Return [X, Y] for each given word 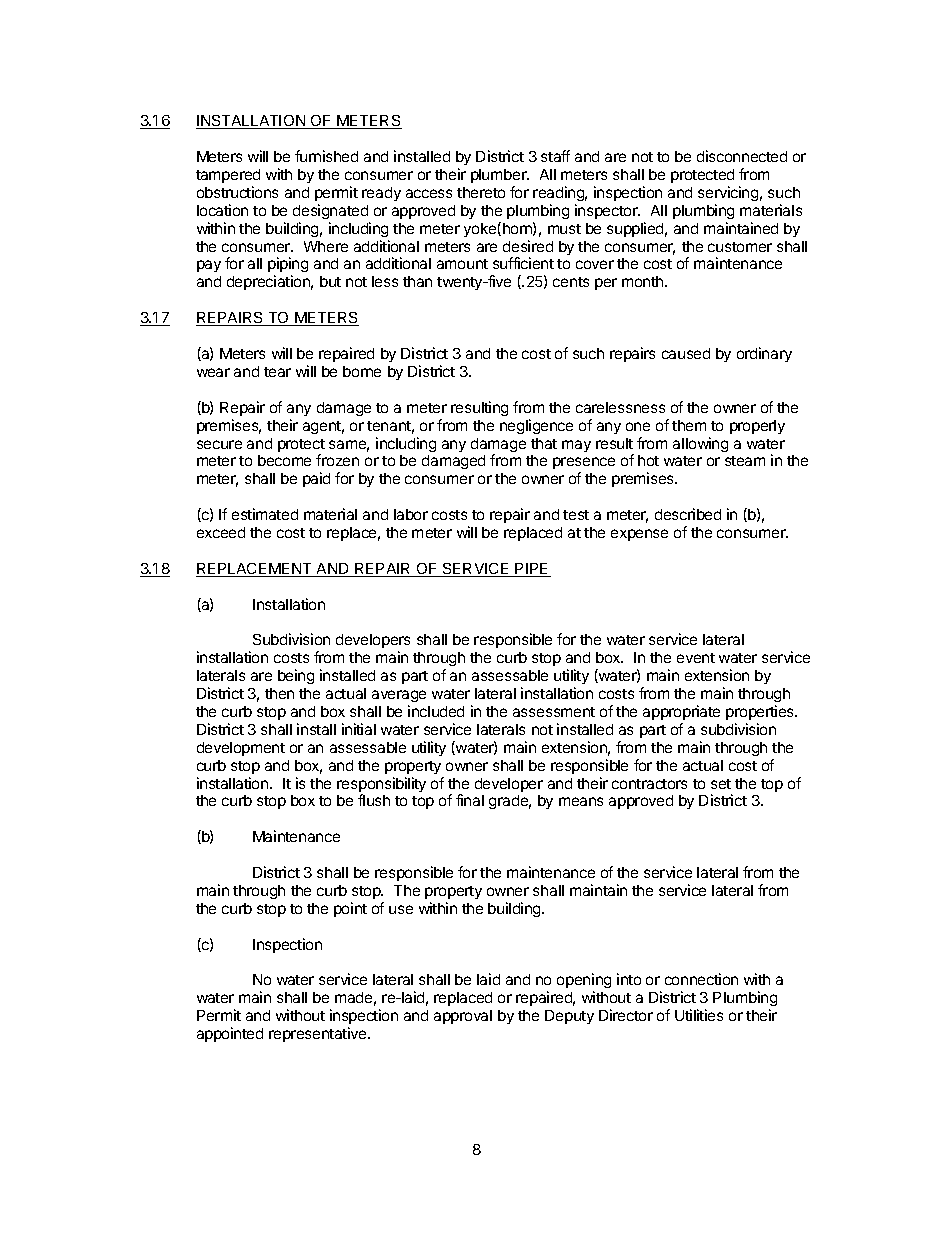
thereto [481, 192]
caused [686, 353]
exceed [221, 532]
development [241, 749]
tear [277, 372]
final [470, 800]
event [696, 658]
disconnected [742, 156]
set [721, 784]
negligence [536, 426]
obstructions [237, 192]
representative [319, 1034]
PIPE [532, 570]
